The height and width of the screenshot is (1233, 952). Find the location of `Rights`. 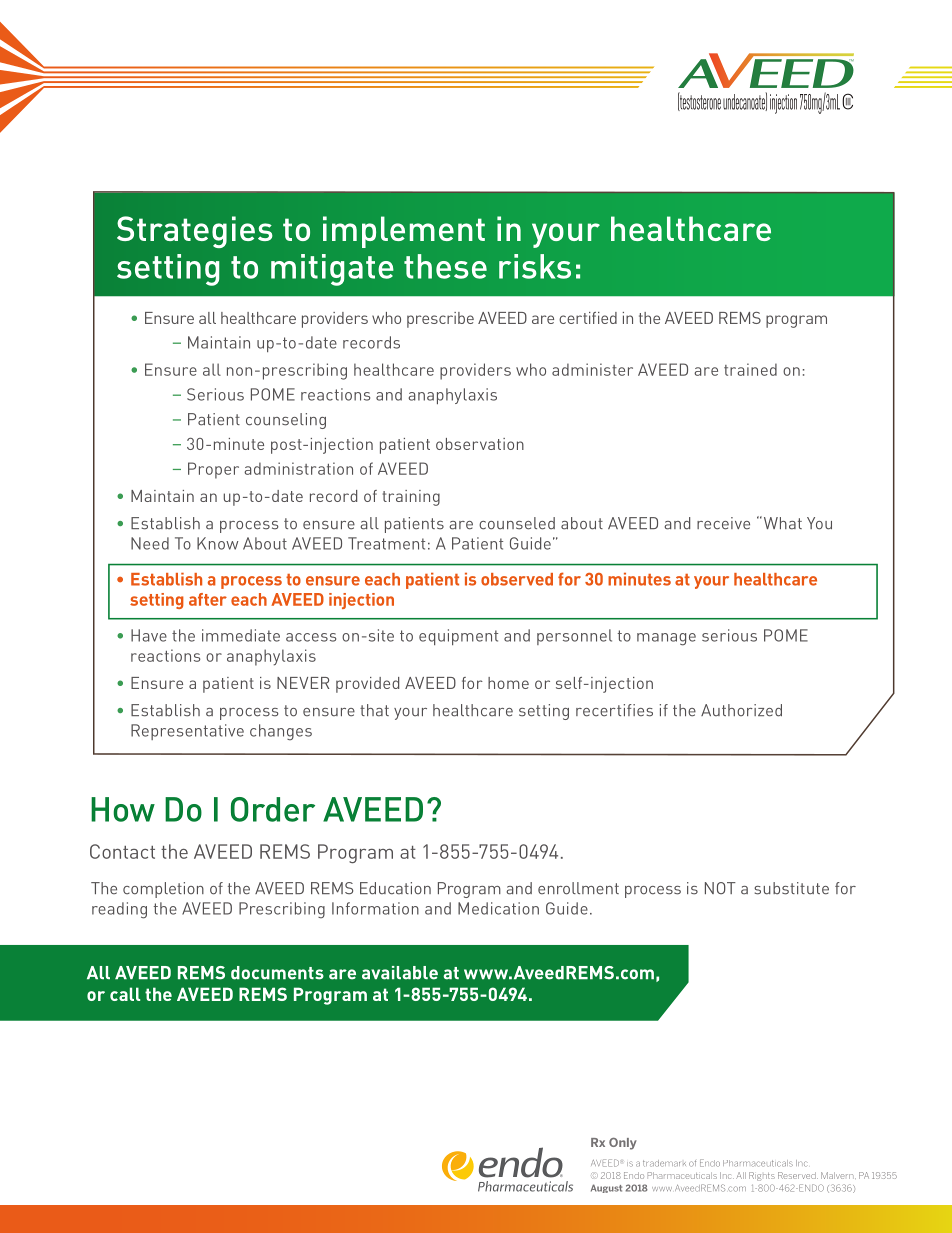

Rights is located at coordinates (762, 1176).
